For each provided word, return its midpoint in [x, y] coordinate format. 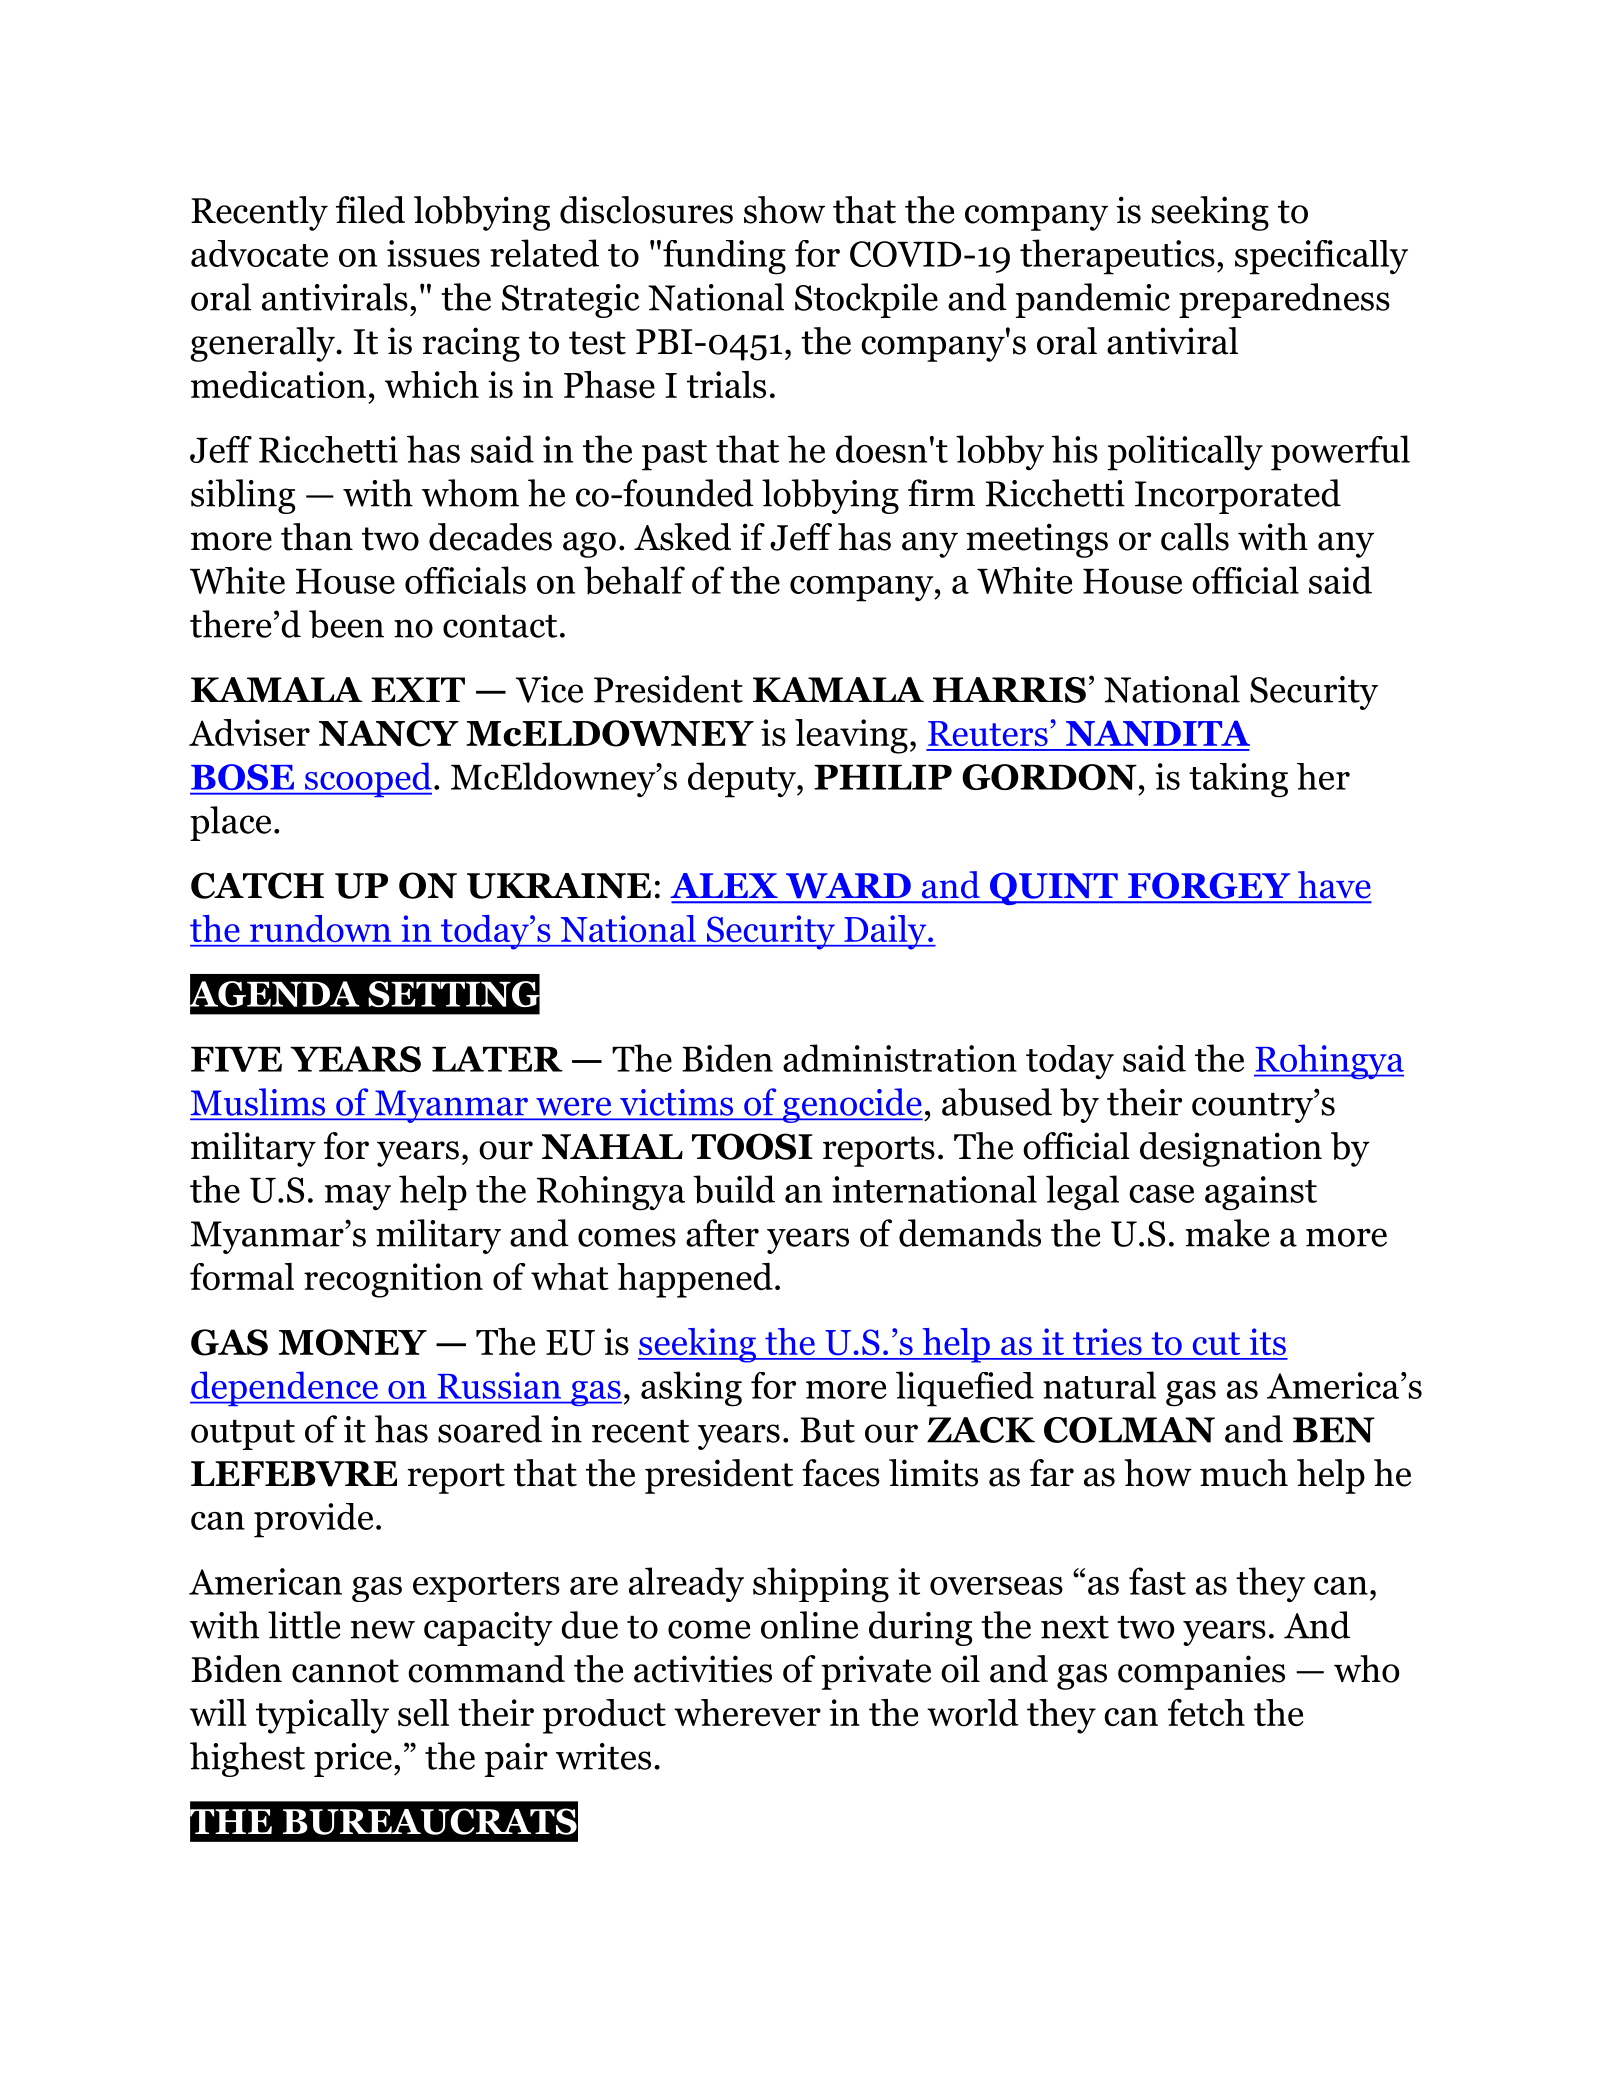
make [1227, 1233]
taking [1238, 780]
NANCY [389, 733]
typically [322, 1716]
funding [724, 257]
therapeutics [1117, 257]
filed [370, 210]
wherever [747, 1712]
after [722, 1233]
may [358, 1197]
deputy [743, 780]
